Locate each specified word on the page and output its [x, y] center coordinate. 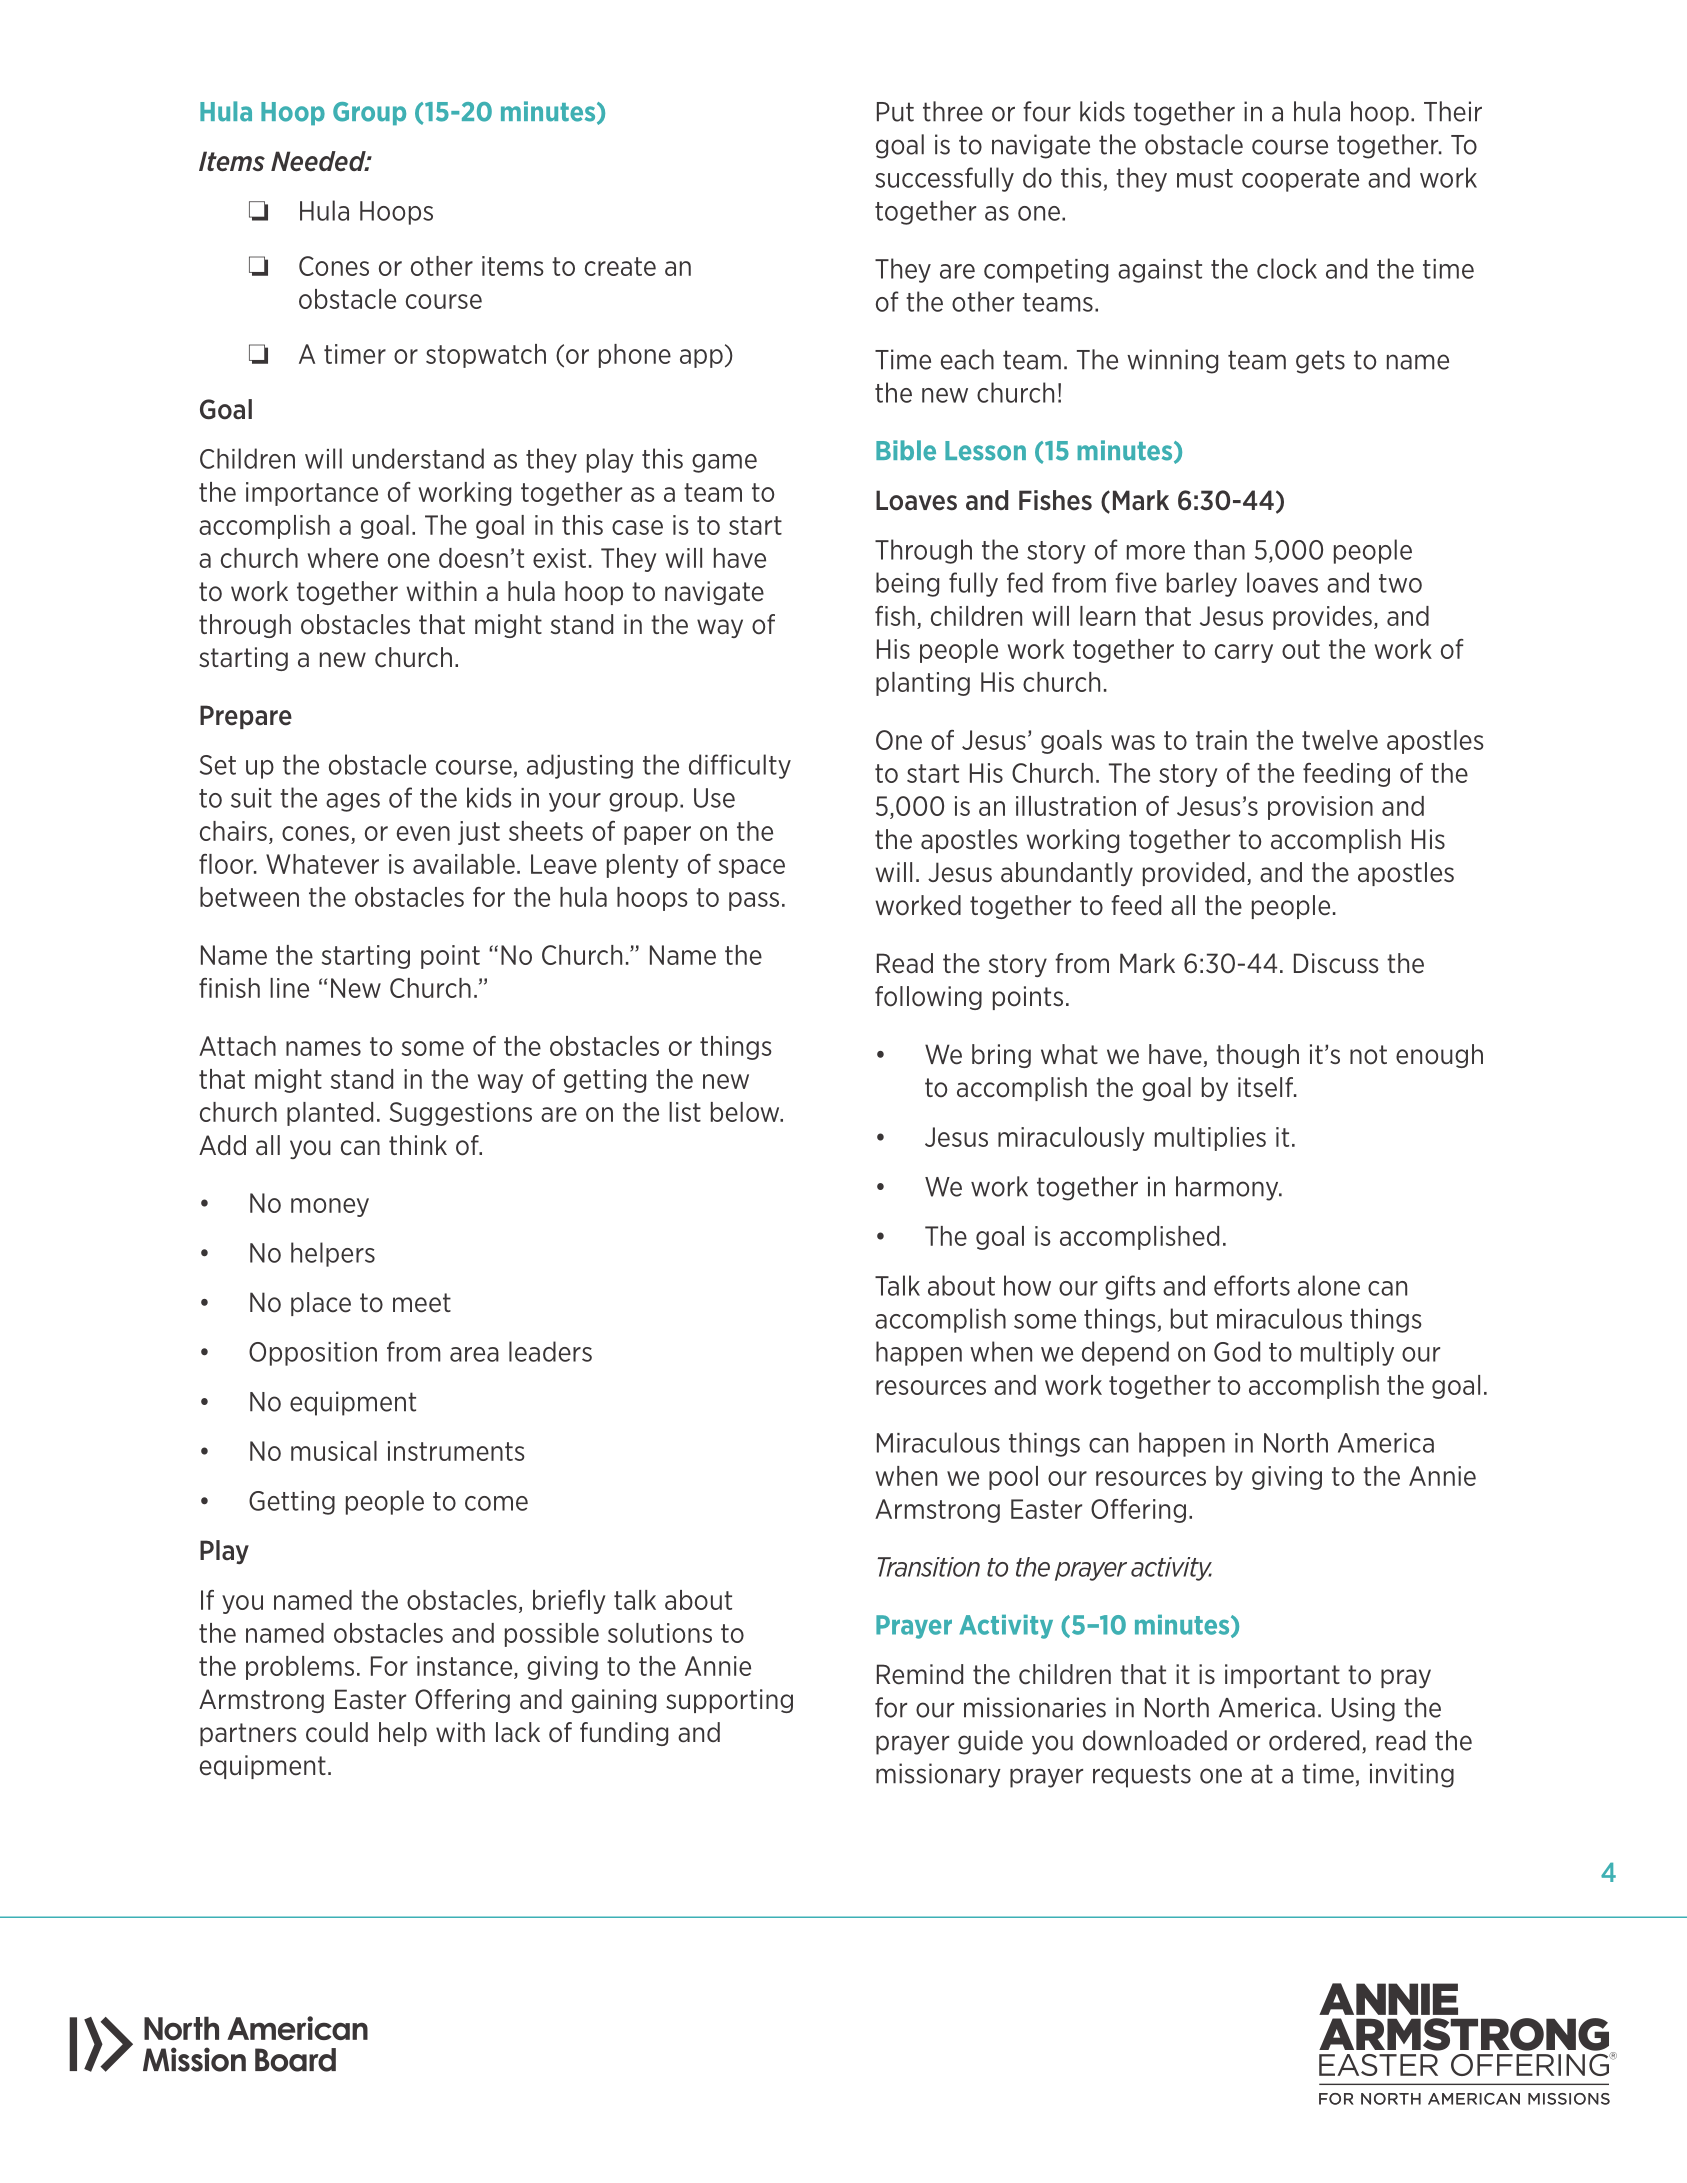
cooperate [1300, 180]
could [337, 1732]
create [620, 266]
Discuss [1336, 963]
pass [754, 901]
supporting [729, 1701]
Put [895, 112]
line [289, 988]
